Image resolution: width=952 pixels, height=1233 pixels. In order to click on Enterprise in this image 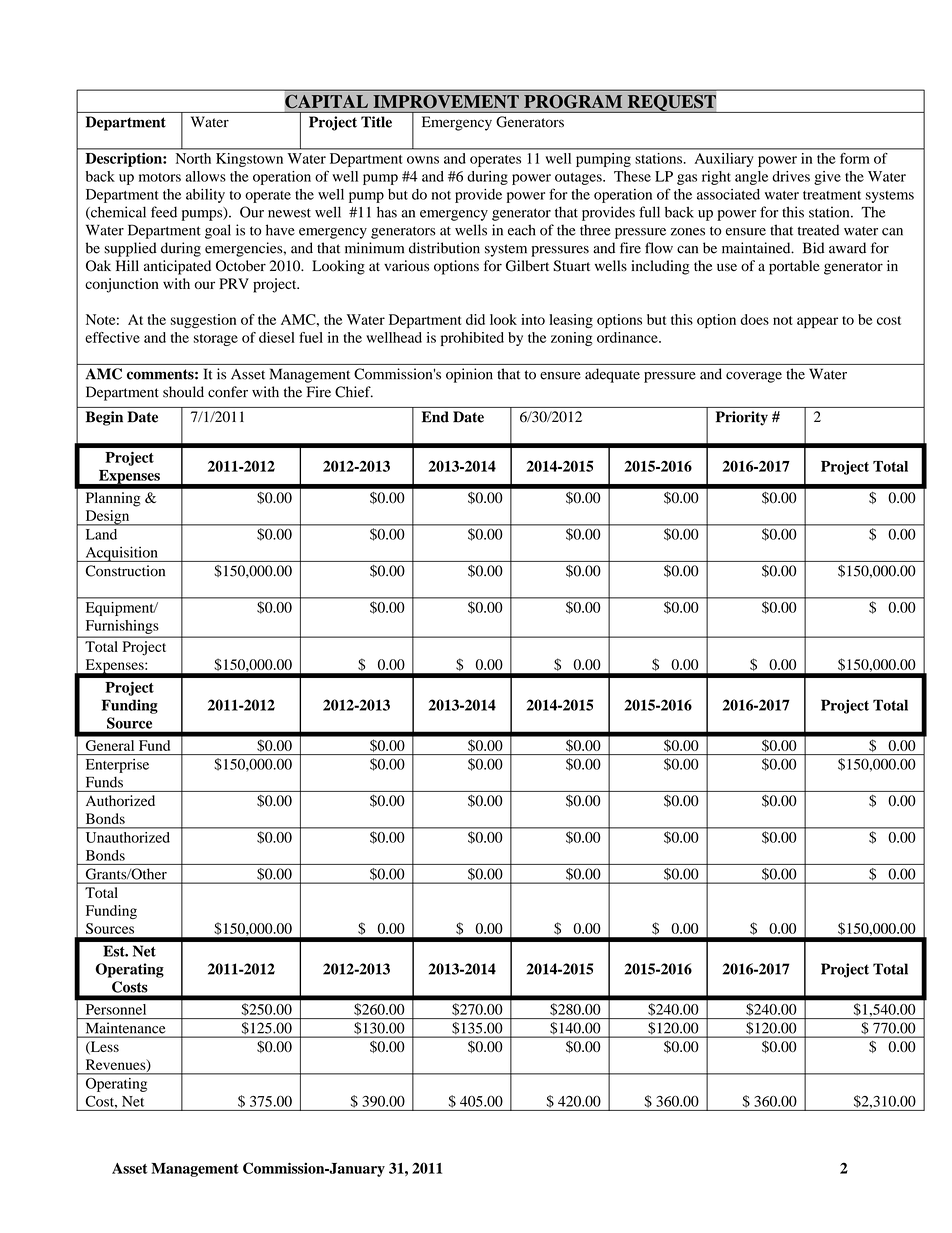, I will do `click(117, 766)`.
